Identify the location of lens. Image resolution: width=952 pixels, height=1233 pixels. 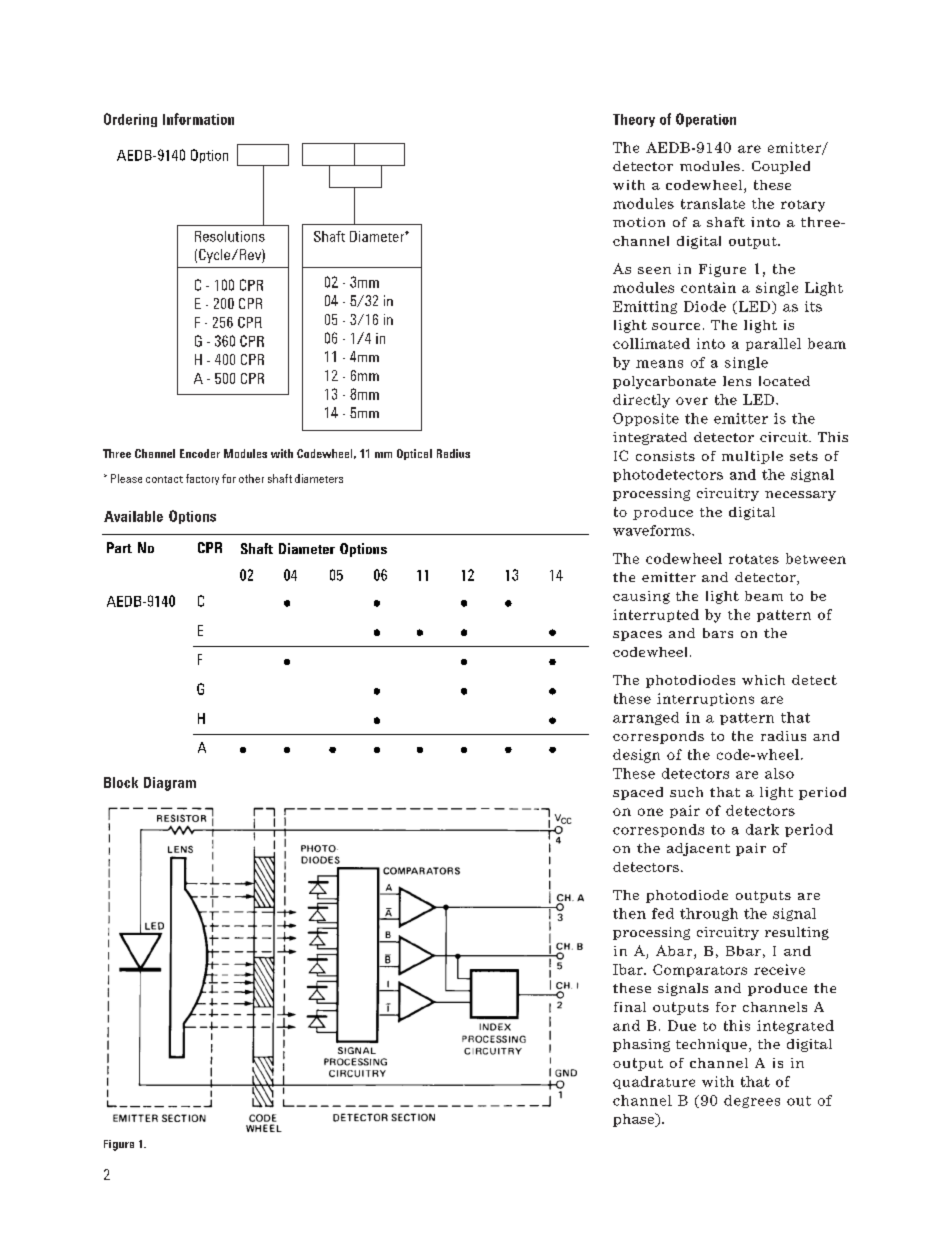
(737, 381).
